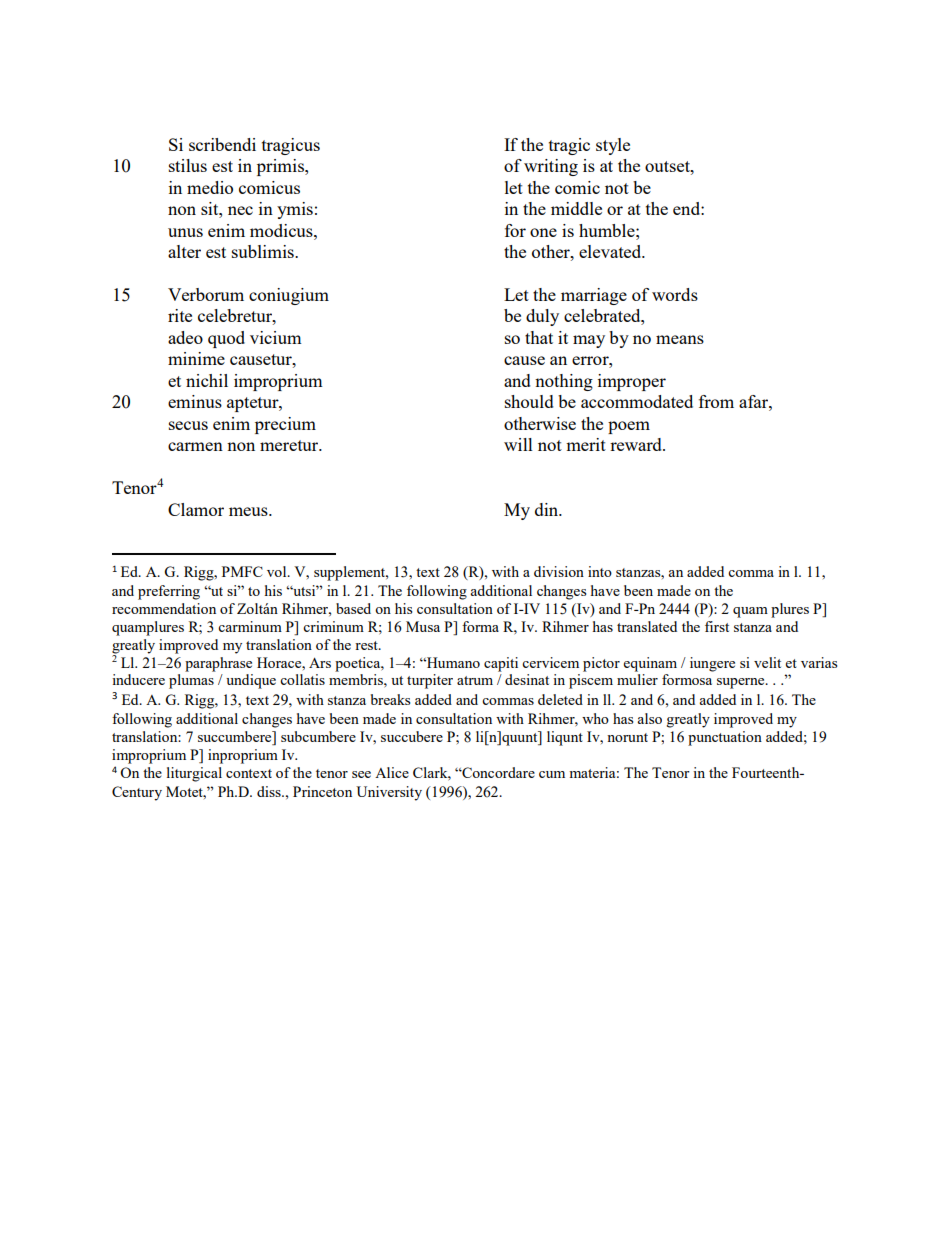  I want to click on division, so click(559, 571).
